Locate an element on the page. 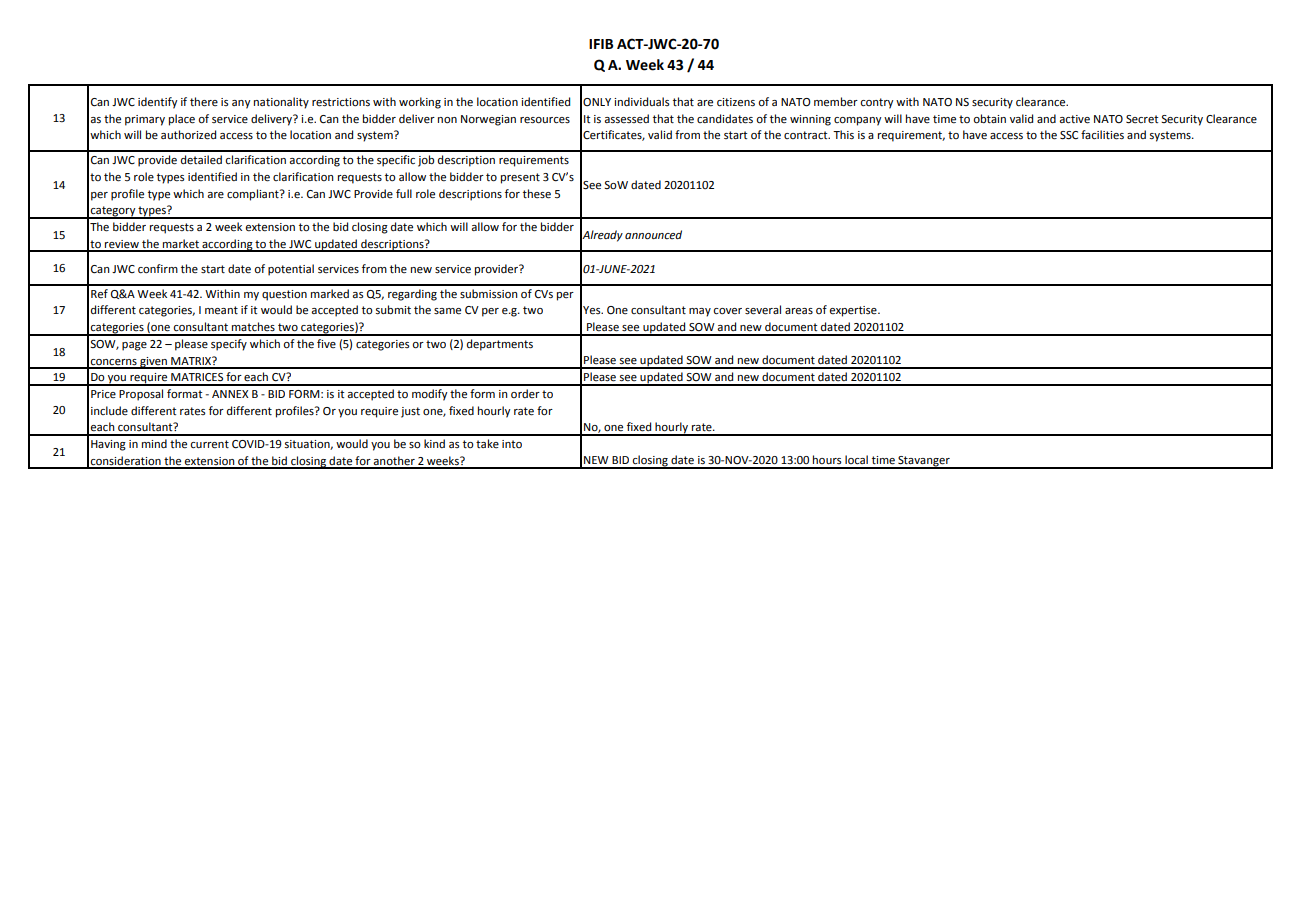  announced is located at coordinates (653, 235).
